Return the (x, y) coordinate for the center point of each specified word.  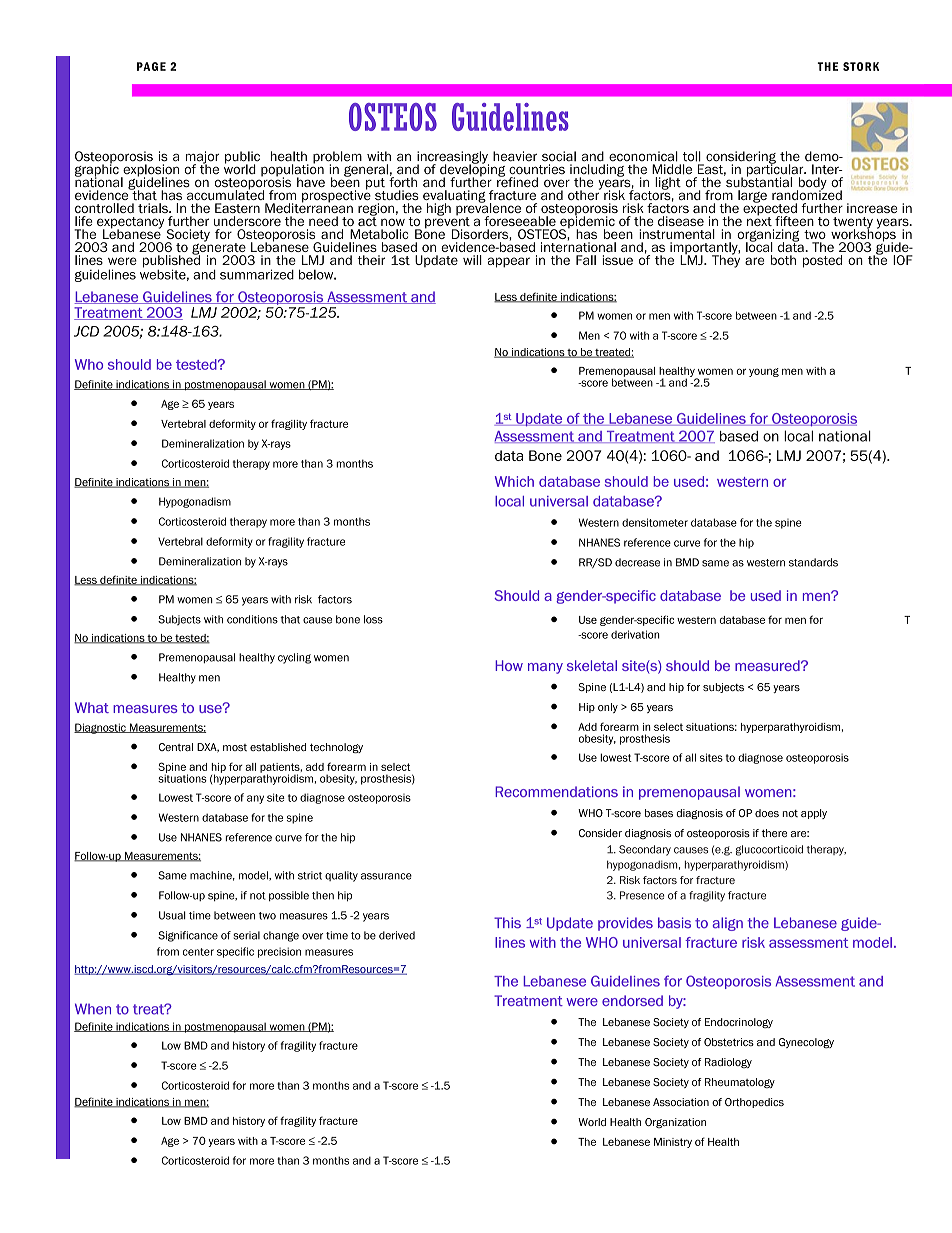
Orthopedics (754, 1103)
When (93, 1009)
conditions (252, 619)
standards (813, 562)
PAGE (151, 66)
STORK (861, 66)
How (509, 665)
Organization (675, 1123)
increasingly (453, 158)
